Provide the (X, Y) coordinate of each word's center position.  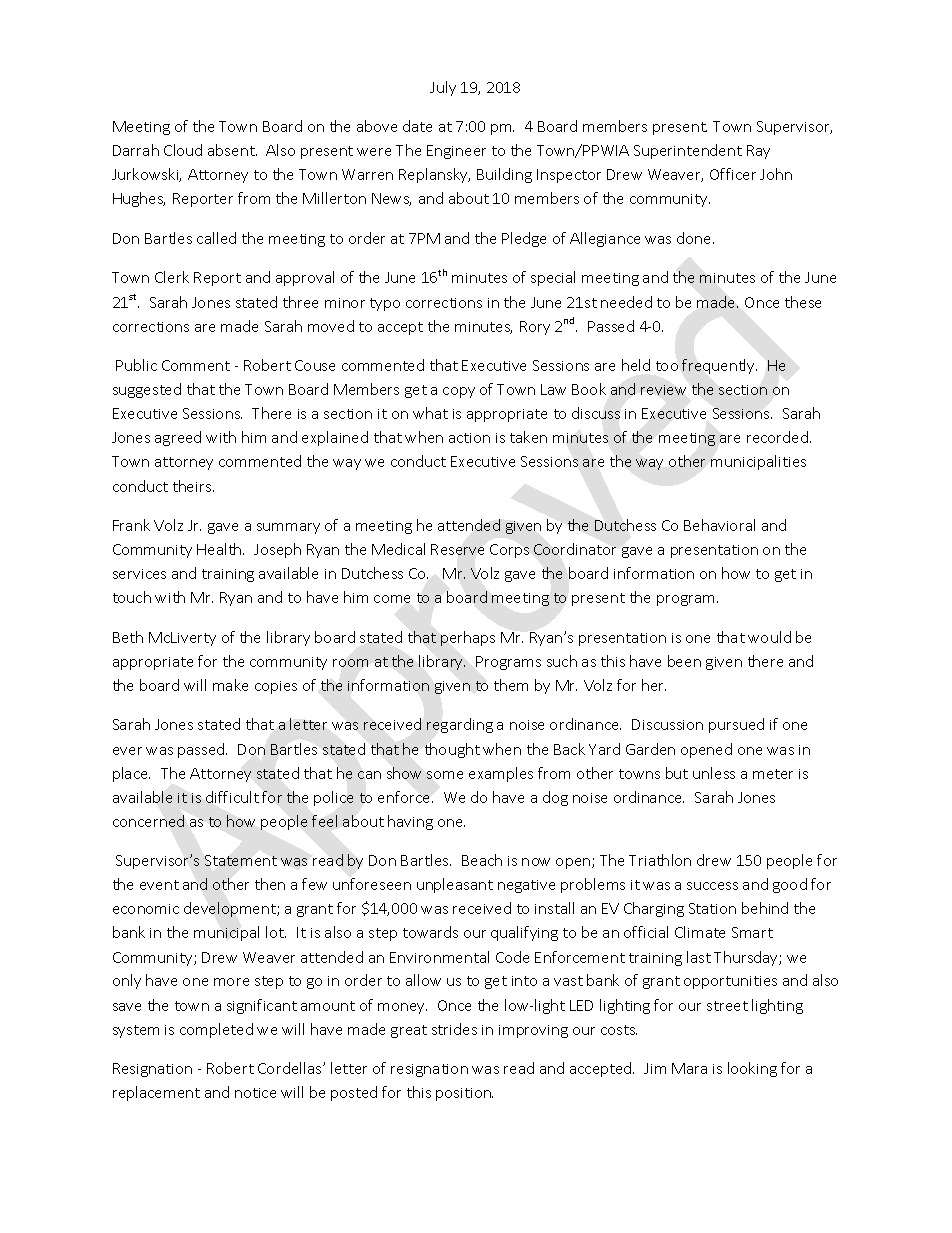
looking (752, 1069)
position (464, 1094)
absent (232, 150)
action (469, 438)
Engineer (456, 152)
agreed (178, 438)
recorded (779, 437)
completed (216, 1030)
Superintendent (688, 151)
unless (714, 773)
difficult (232, 797)
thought (452, 750)
